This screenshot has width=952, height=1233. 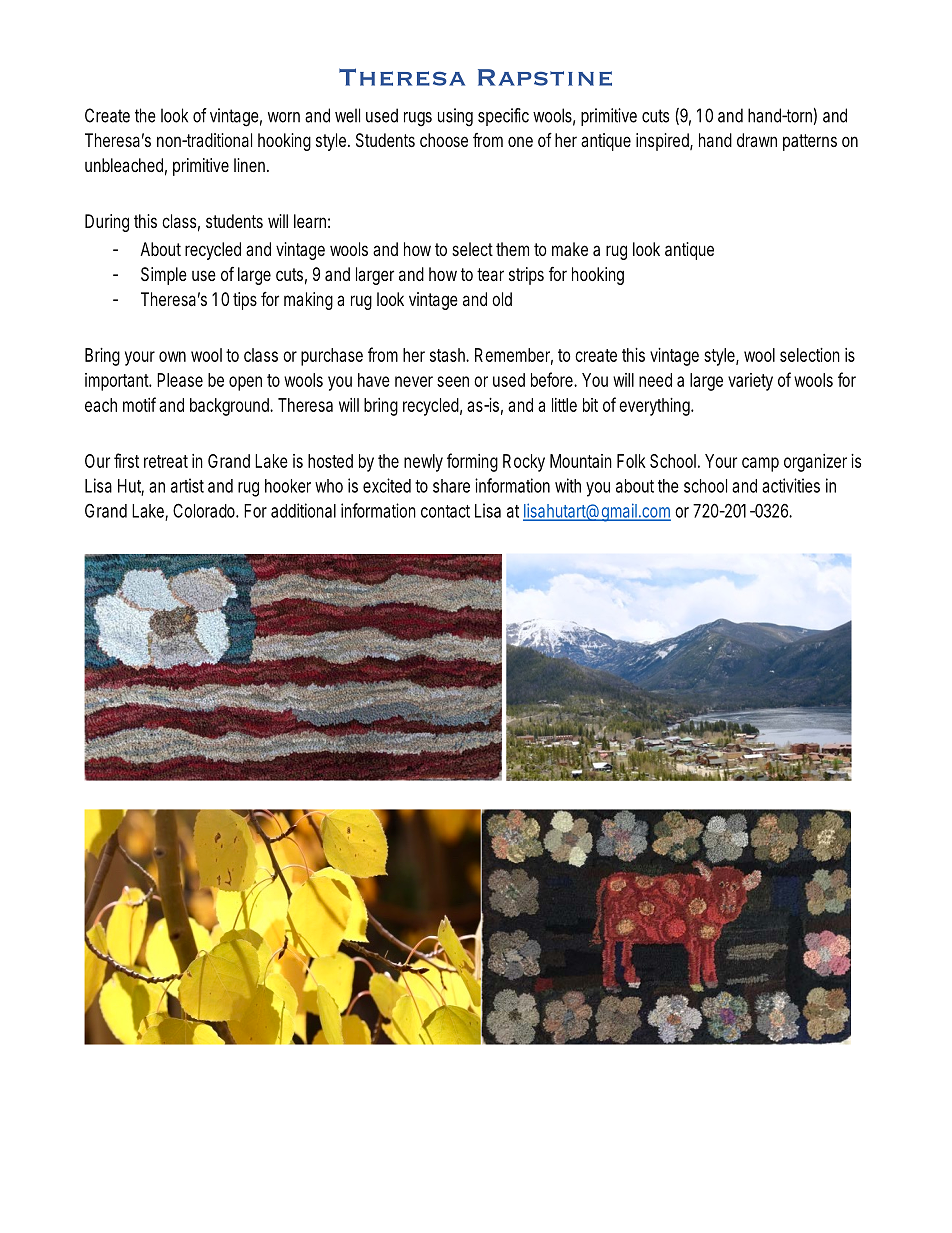 What do you see at coordinates (453, 381) in the screenshot?
I see `seen` at bounding box center [453, 381].
